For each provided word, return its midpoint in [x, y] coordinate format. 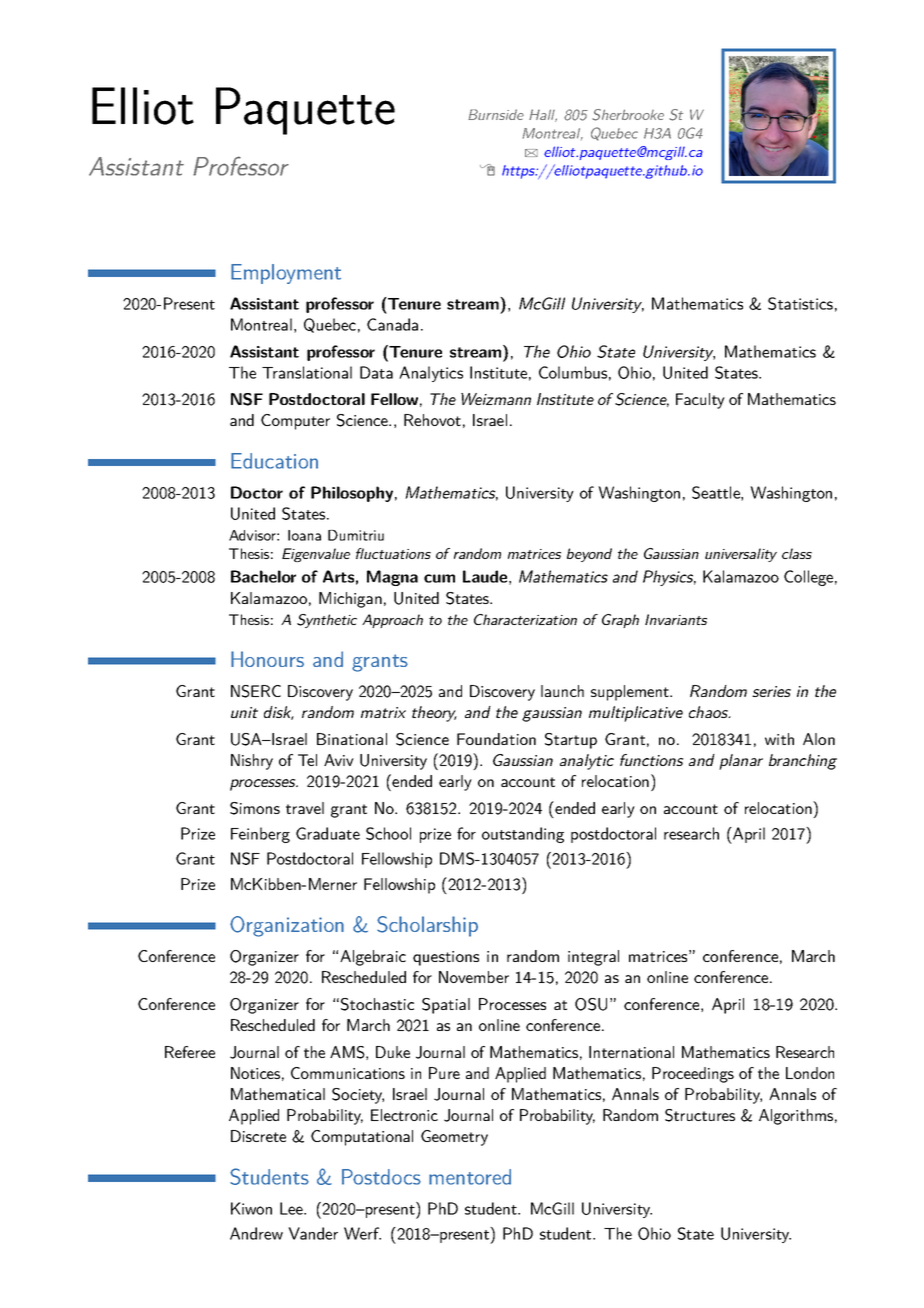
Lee [292, 1208]
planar [741, 762]
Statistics [800, 303]
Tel [307, 760]
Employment [286, 274]
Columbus [573, 372]
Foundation [496, 739]
